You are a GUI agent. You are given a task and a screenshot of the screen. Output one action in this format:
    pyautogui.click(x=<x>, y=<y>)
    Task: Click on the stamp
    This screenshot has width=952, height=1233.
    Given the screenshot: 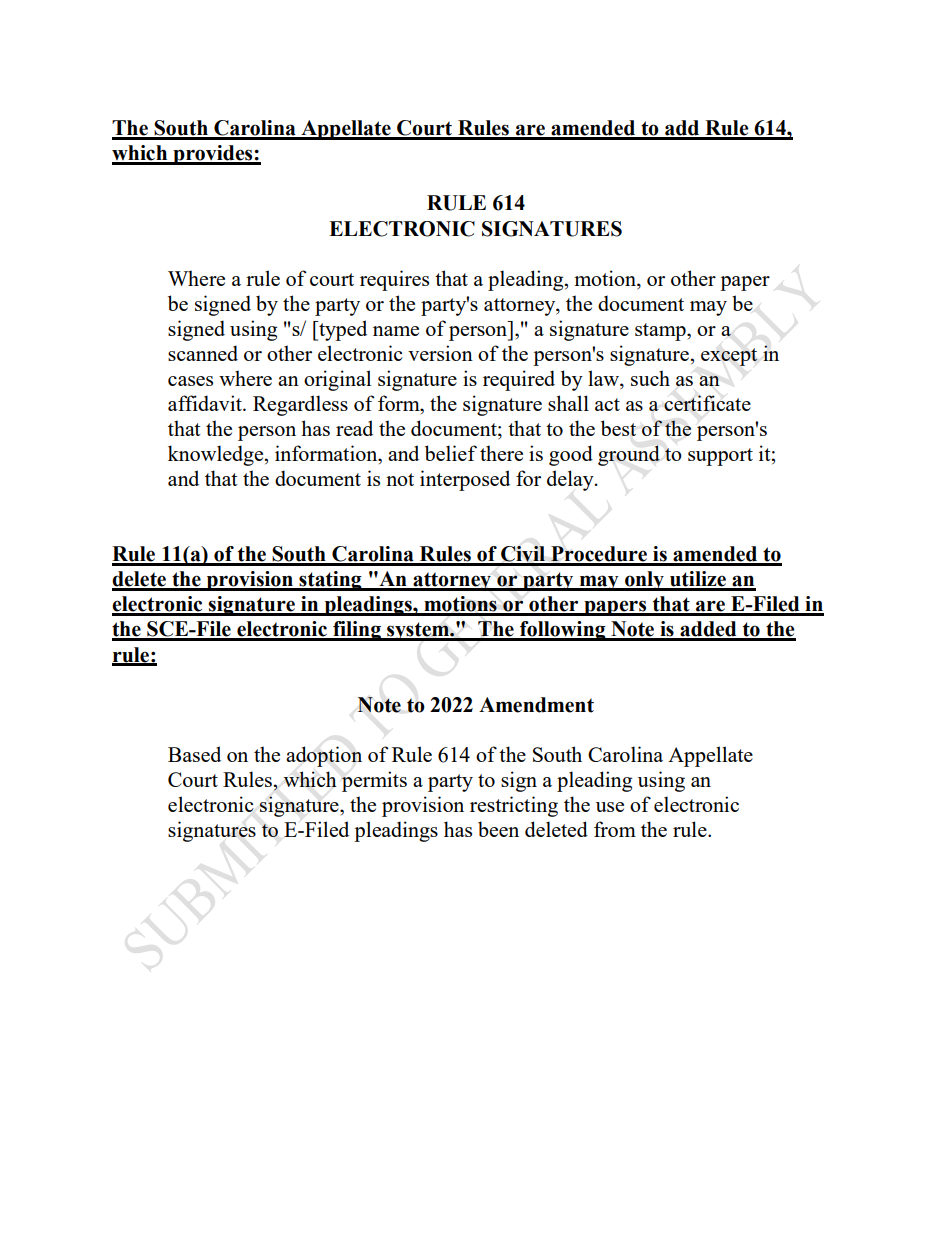 What is the action you would take?
    pyautogui.click(x=661, y=332)
